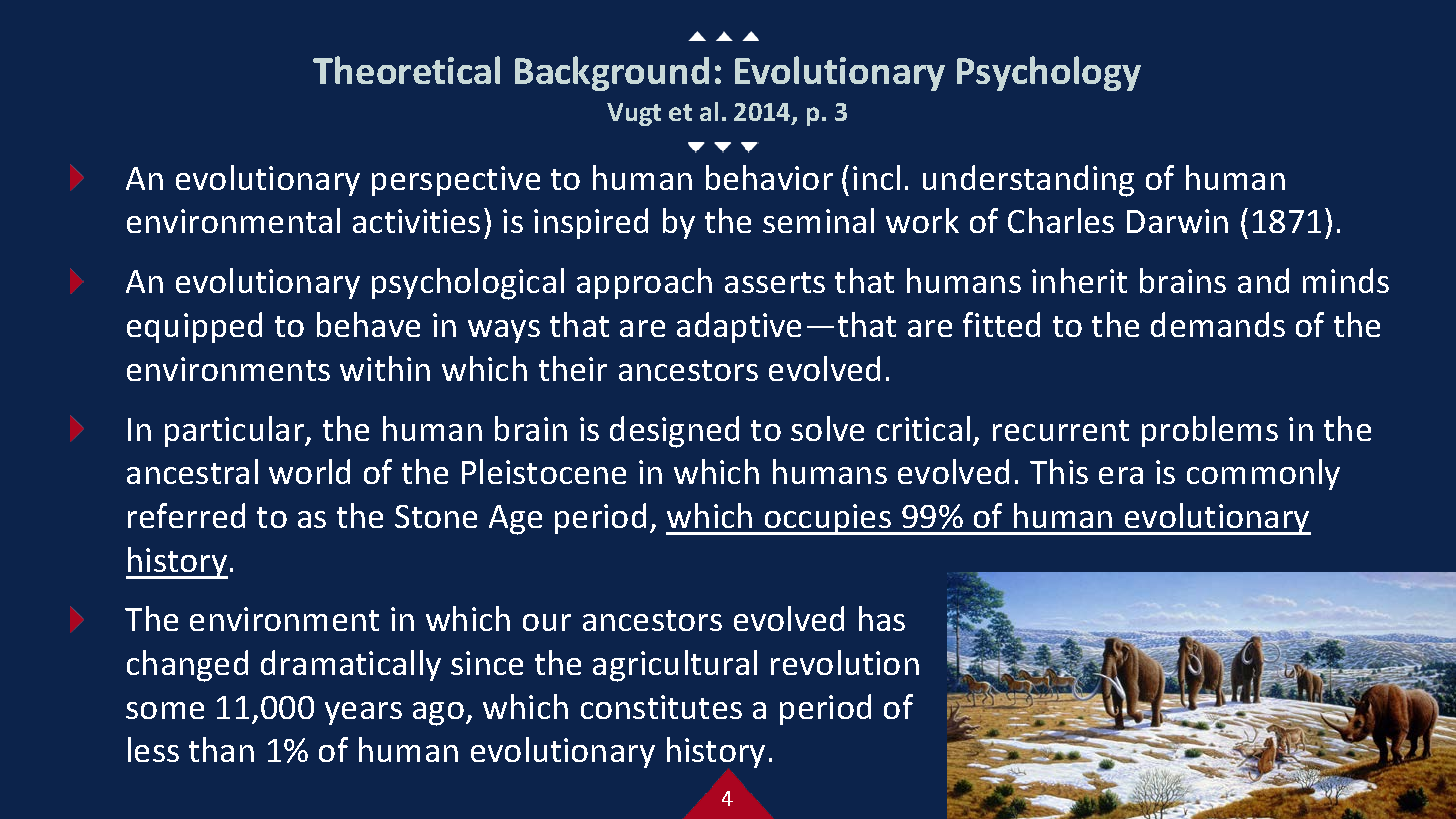  I want to click on solve, so click(827, 428).
